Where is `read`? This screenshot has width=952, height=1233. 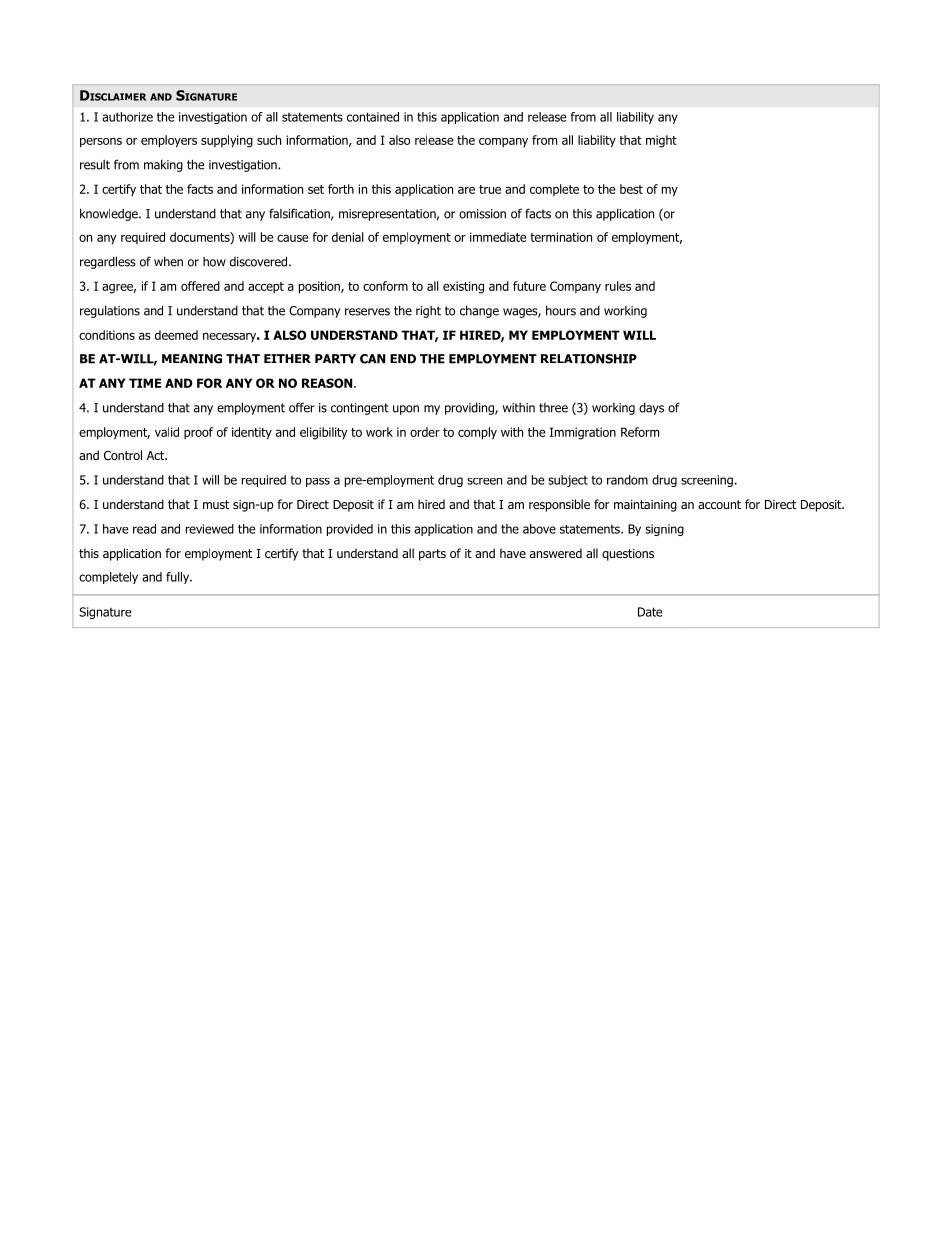 read is located at coordinates (144, 529).
